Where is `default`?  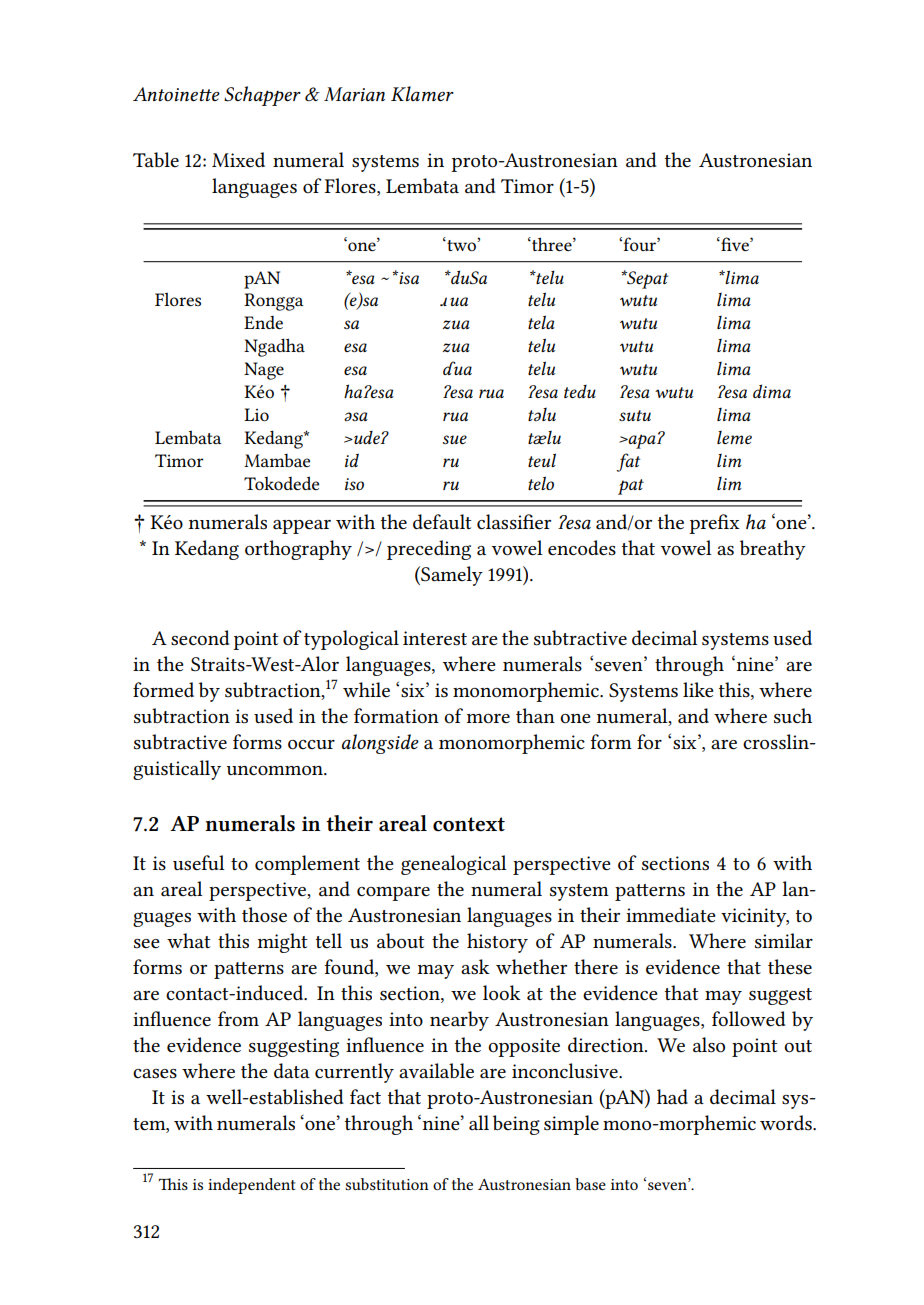
default is located at coordinates (442, 522).
